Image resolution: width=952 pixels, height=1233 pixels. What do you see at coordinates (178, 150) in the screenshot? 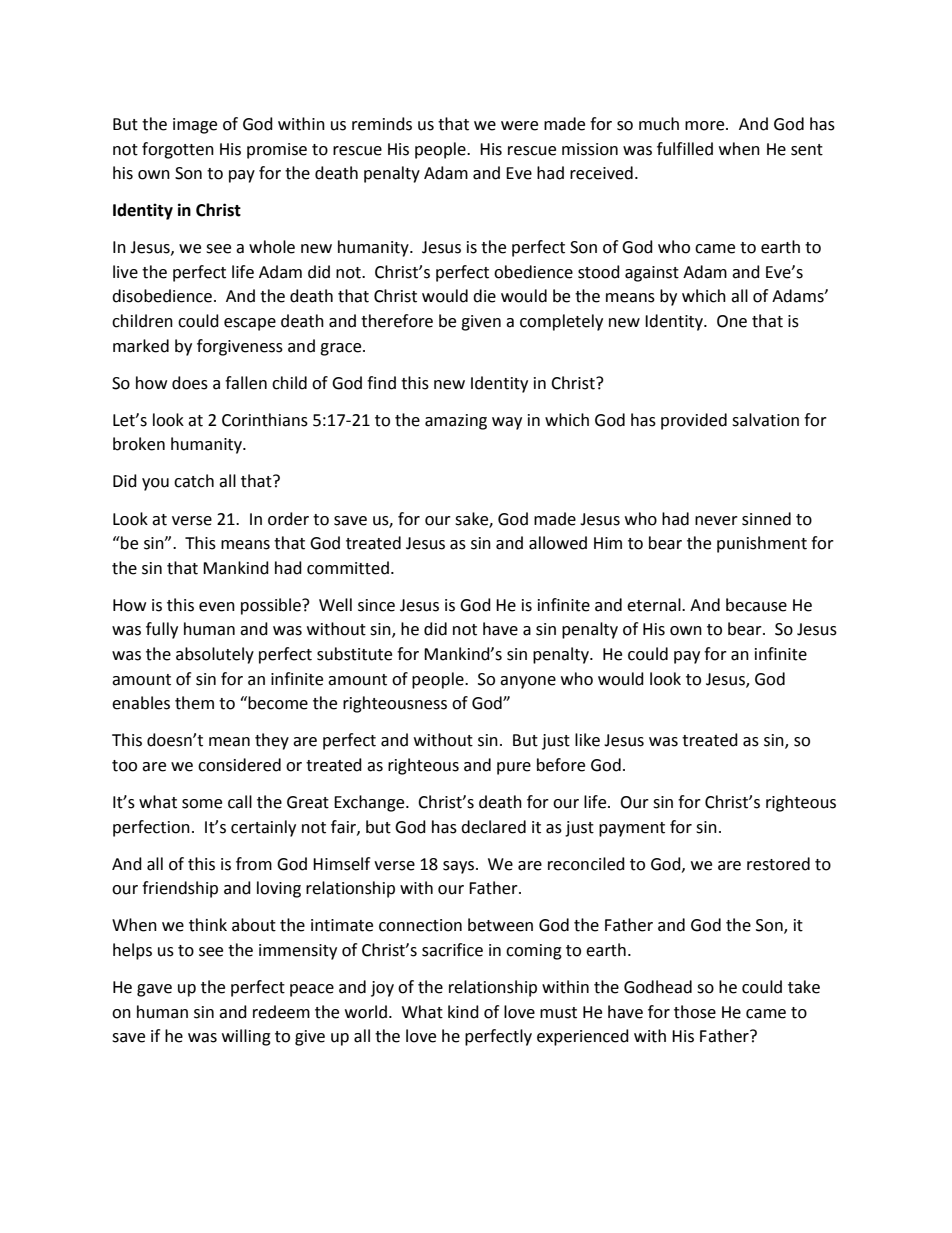
I see `forgotten` at bounding box center [178, 150].
